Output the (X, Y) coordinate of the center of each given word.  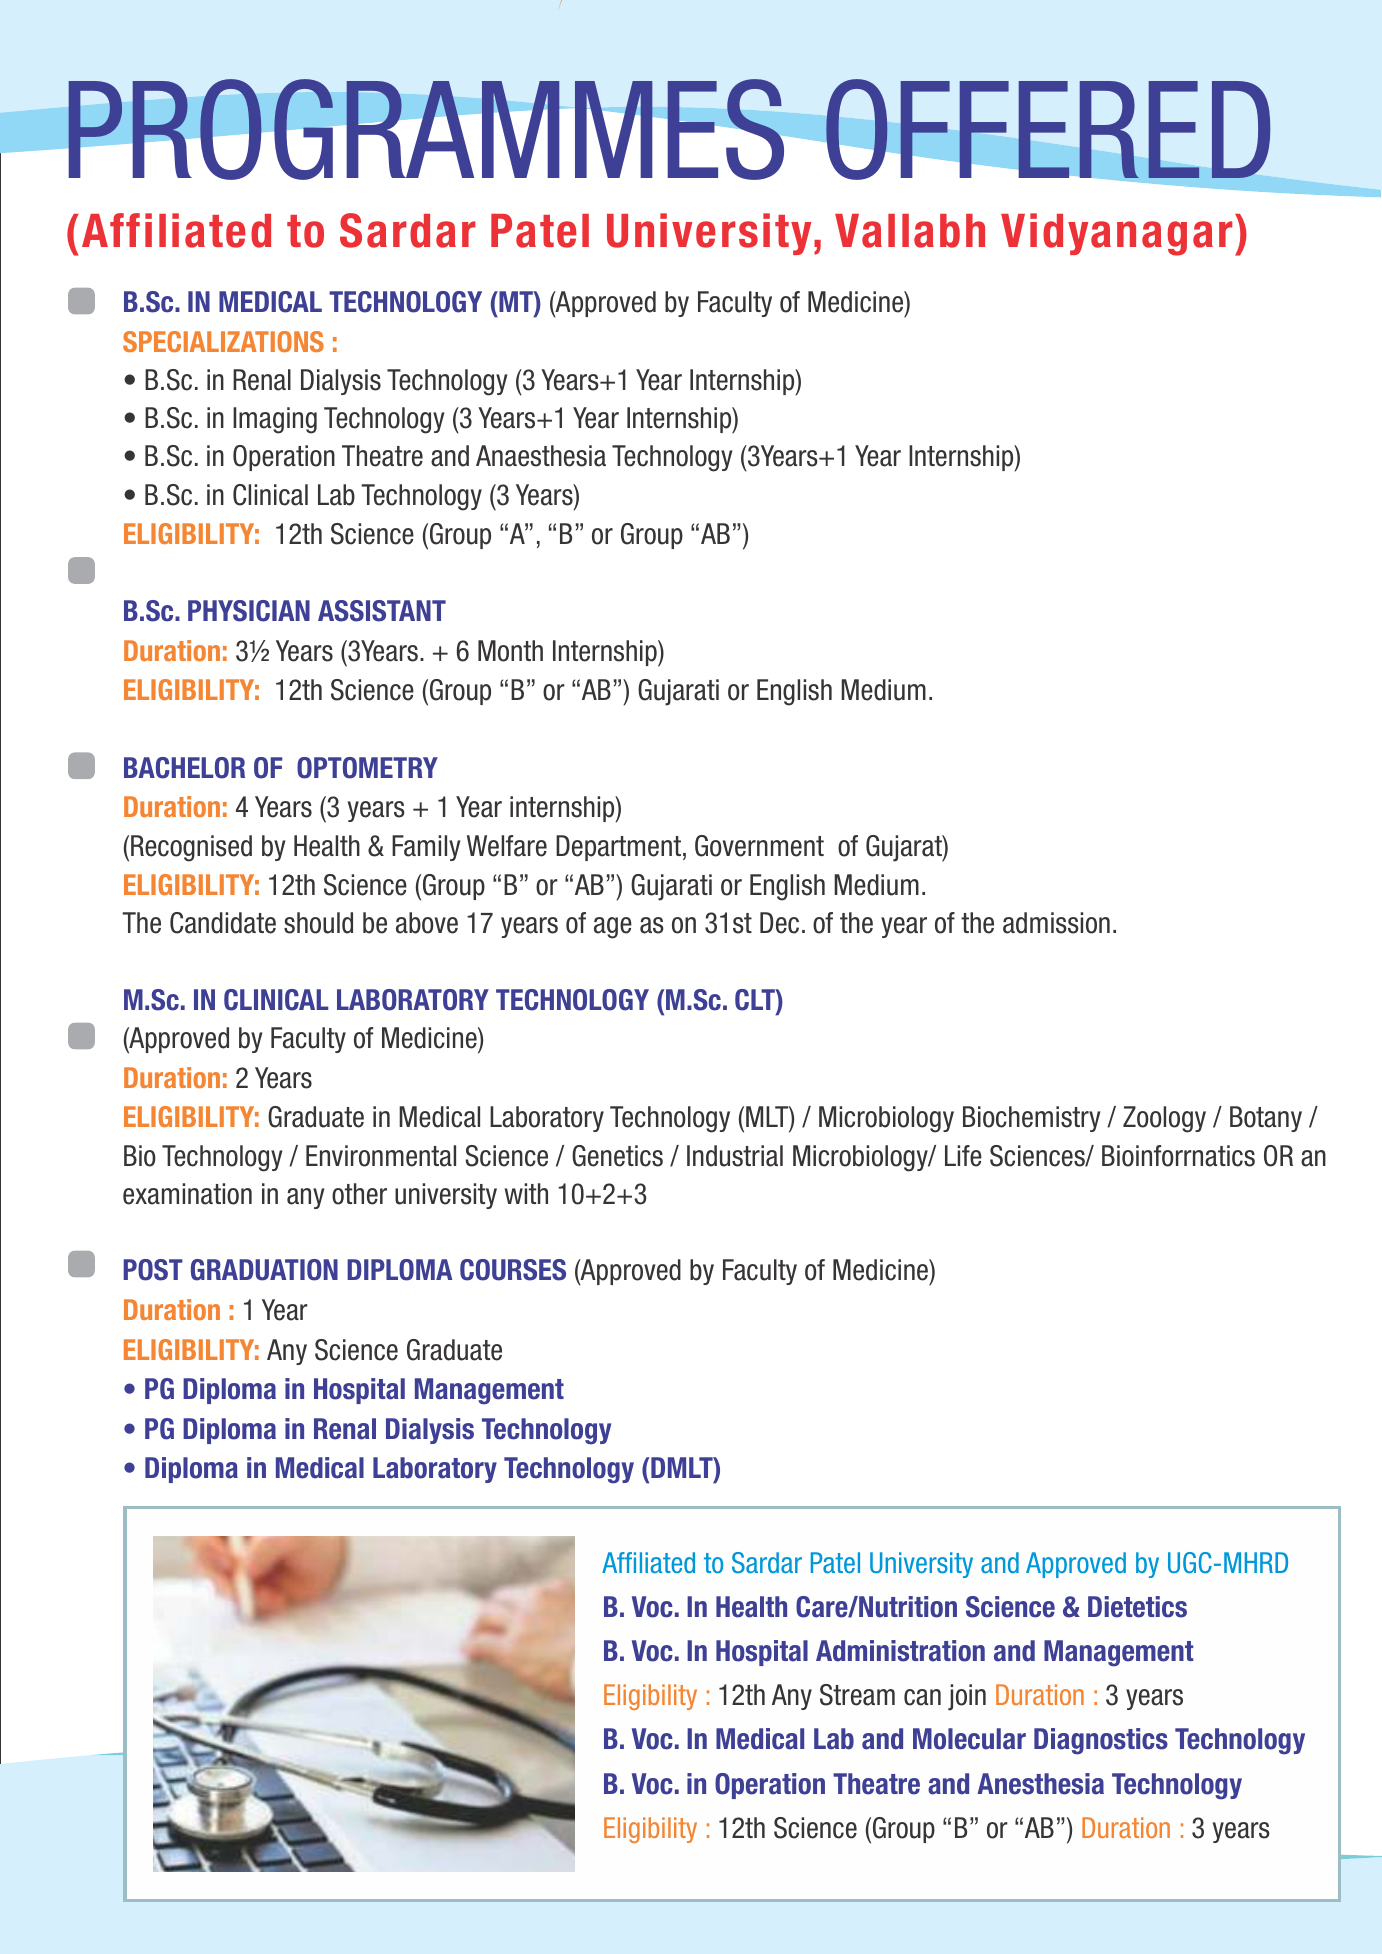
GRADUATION (264, 1270)
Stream (857, 1695)
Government (759, 846)
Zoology (1164, 1119)
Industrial (735, 1156)
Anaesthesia (541, 456)
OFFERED (1048, 129)
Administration (900, 1651)
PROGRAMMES (426, 129)
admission (1056, 923)
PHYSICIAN (249, 611)
